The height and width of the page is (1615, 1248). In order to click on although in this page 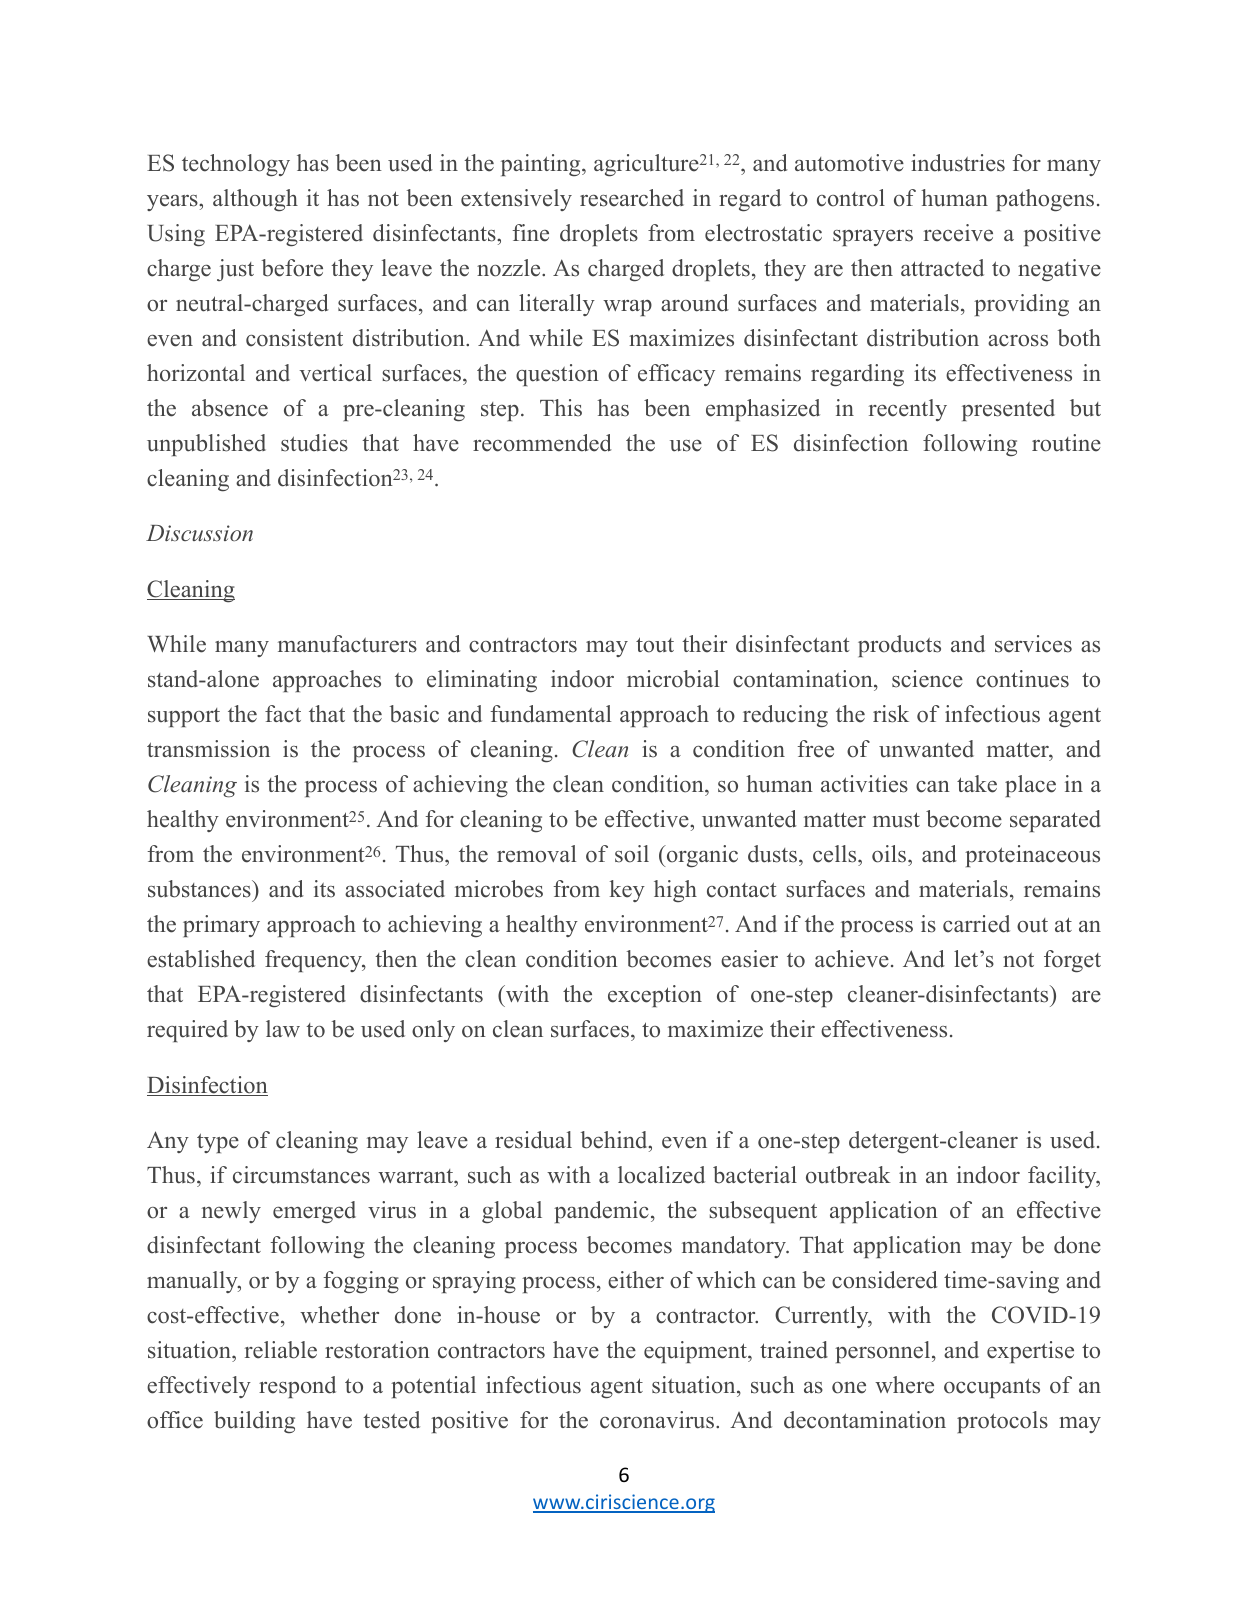, I will do `click(255, 200)`.
